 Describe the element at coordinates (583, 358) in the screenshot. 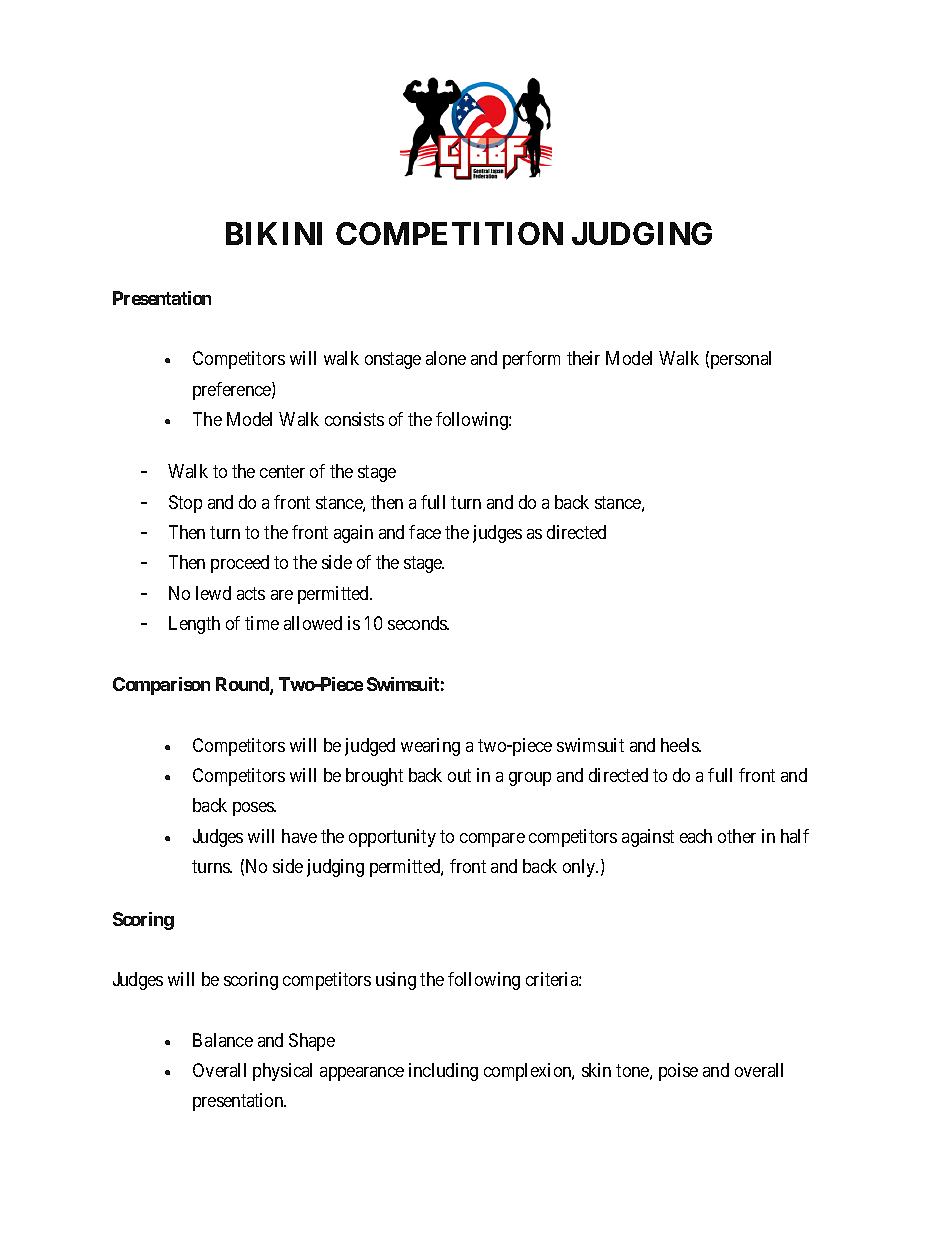

I see `their` at that location.
